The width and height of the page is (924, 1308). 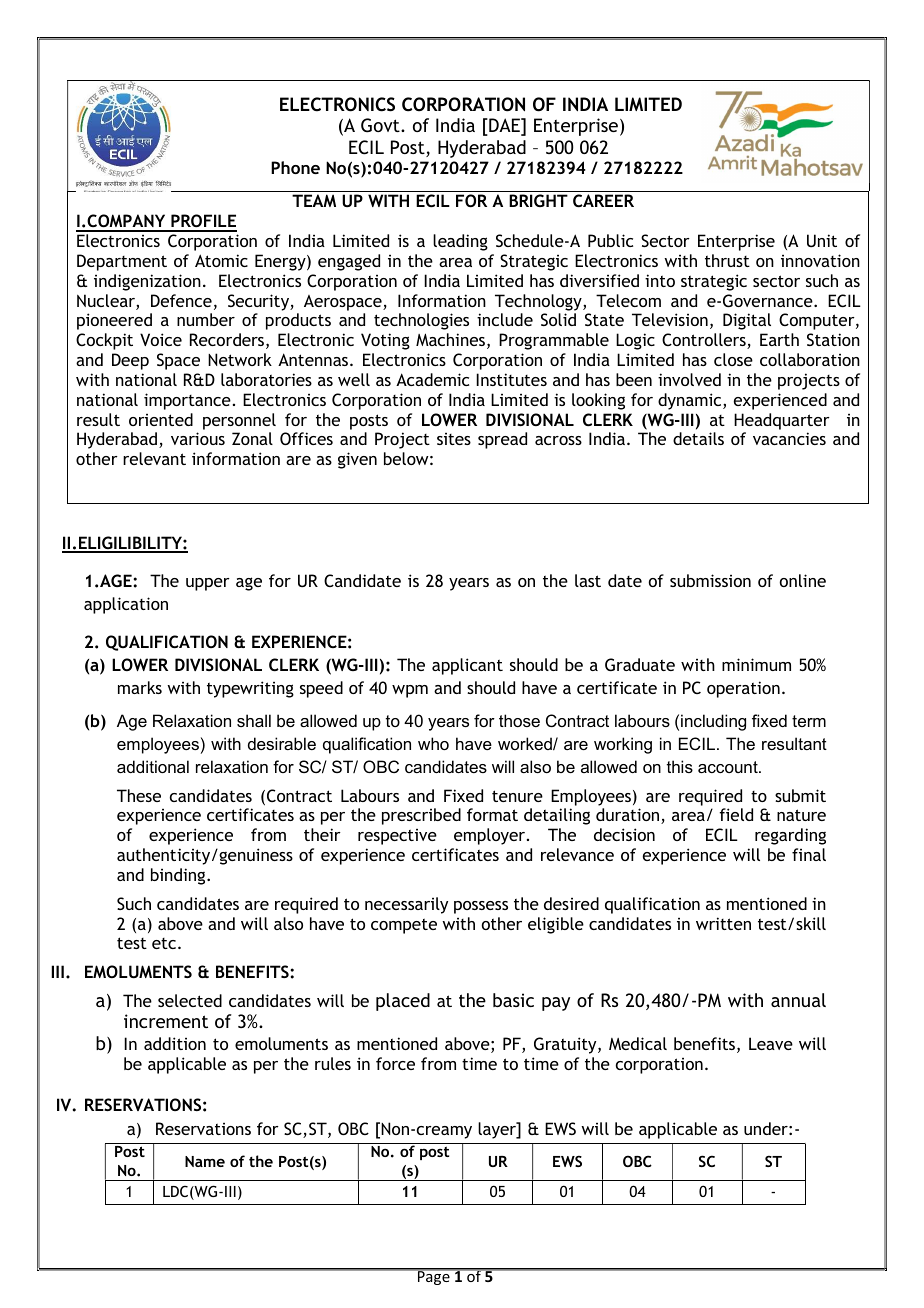 What do you see at coordinates (295, 167) in the page?
I see `Phone` at bounding box center [295, 167].
